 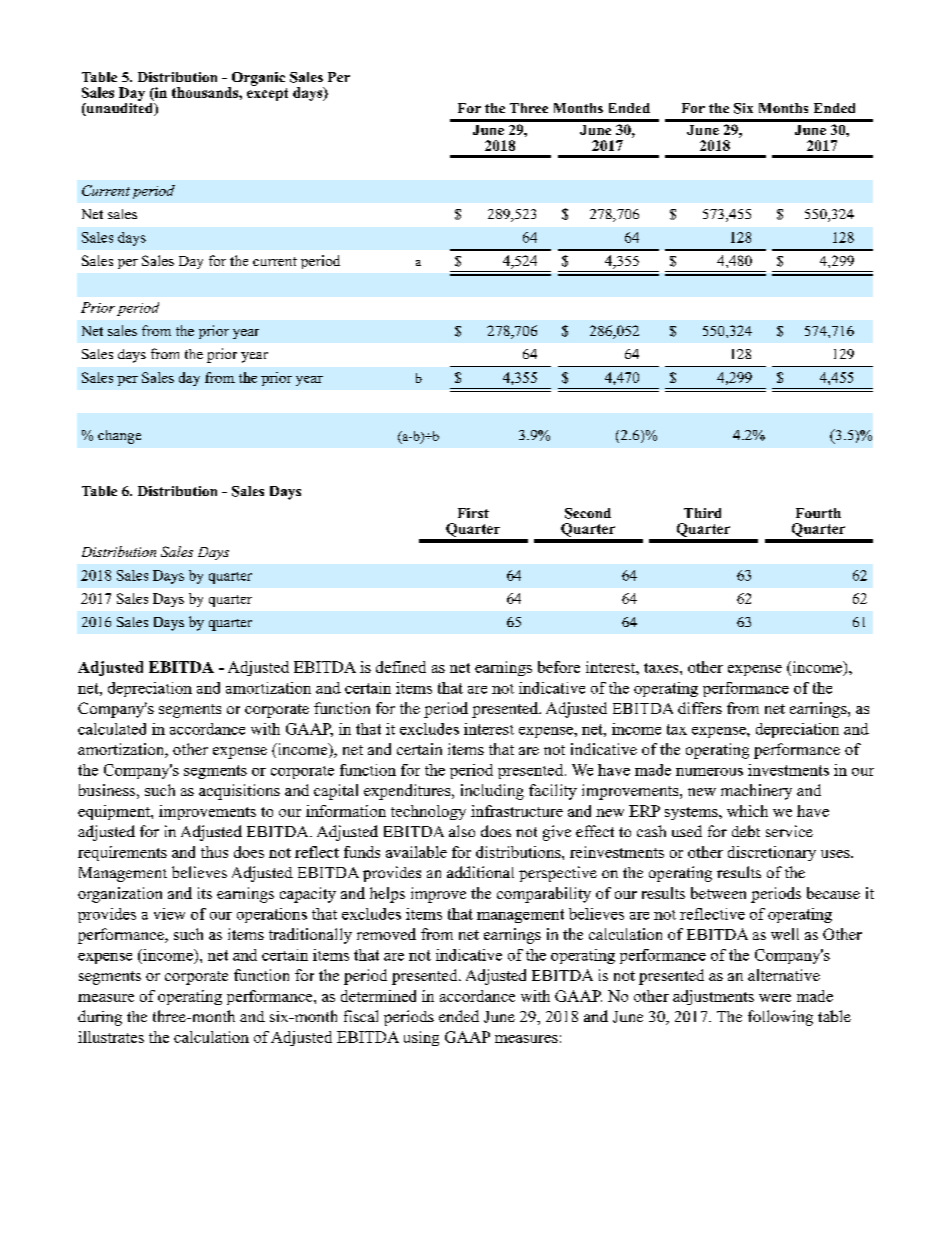 I want to click on Fourth, so click(x=818, y=513).
